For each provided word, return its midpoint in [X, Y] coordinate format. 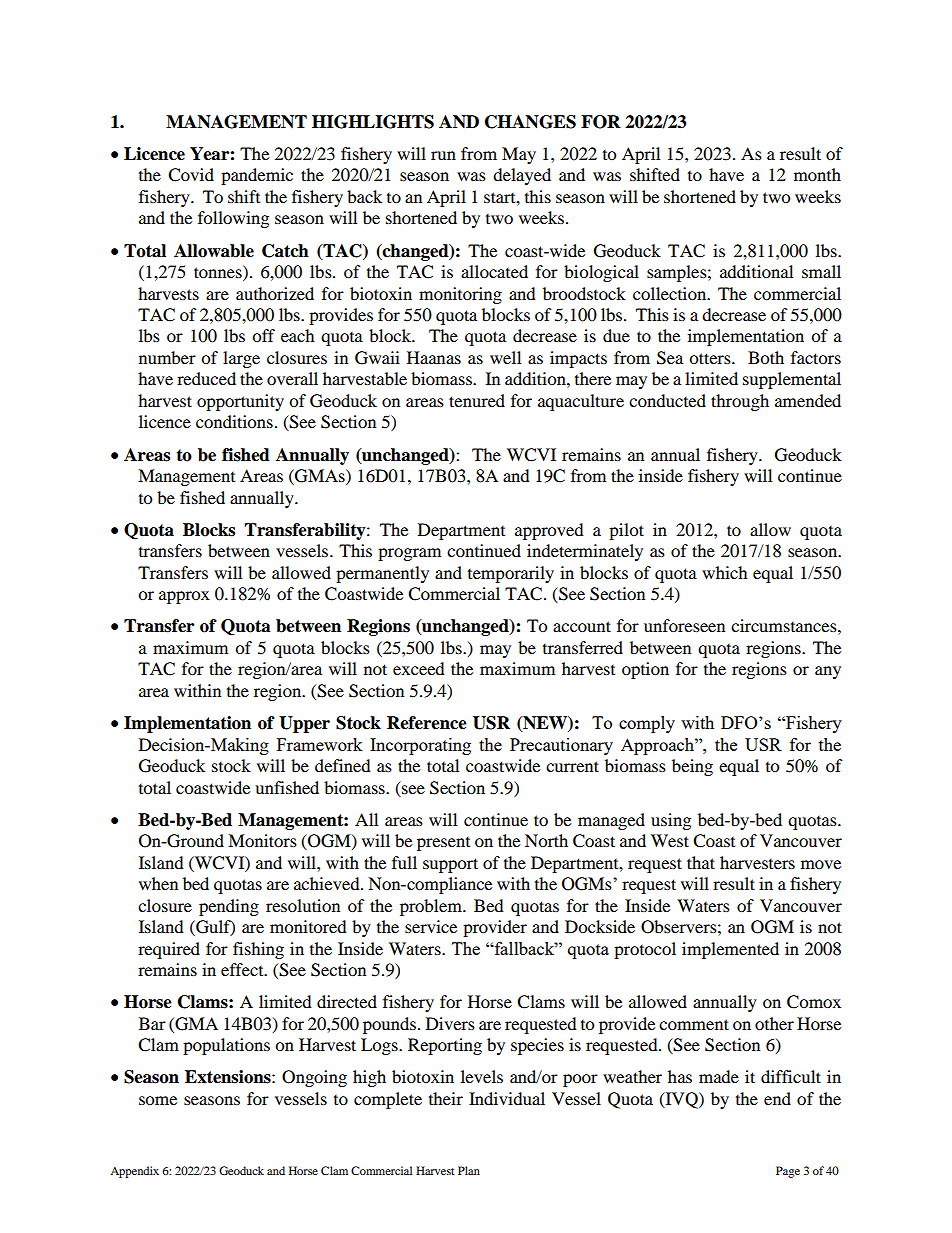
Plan [469, 1170]
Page [788, 1172]
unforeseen [684, 625]
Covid [191, 175]
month [817, 174]
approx [184, 597]
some [158, 1100]
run [443, 155]
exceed [419, 668]
